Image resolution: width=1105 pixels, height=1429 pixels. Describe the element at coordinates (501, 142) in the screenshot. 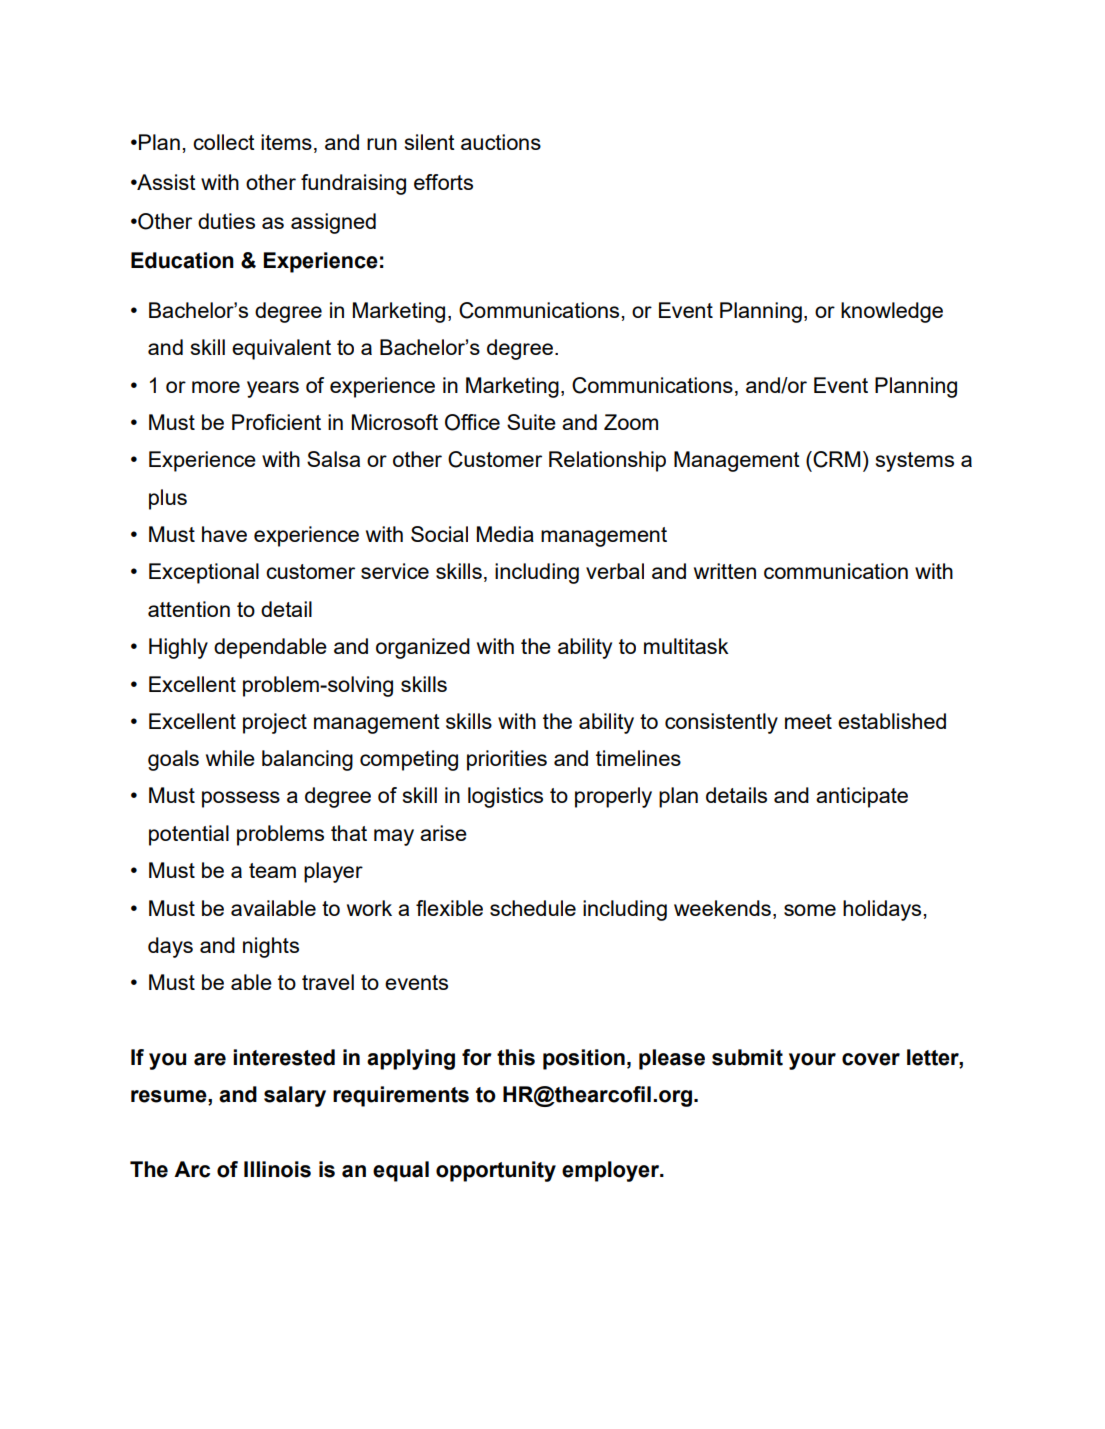

I see `auctions` at that location.
